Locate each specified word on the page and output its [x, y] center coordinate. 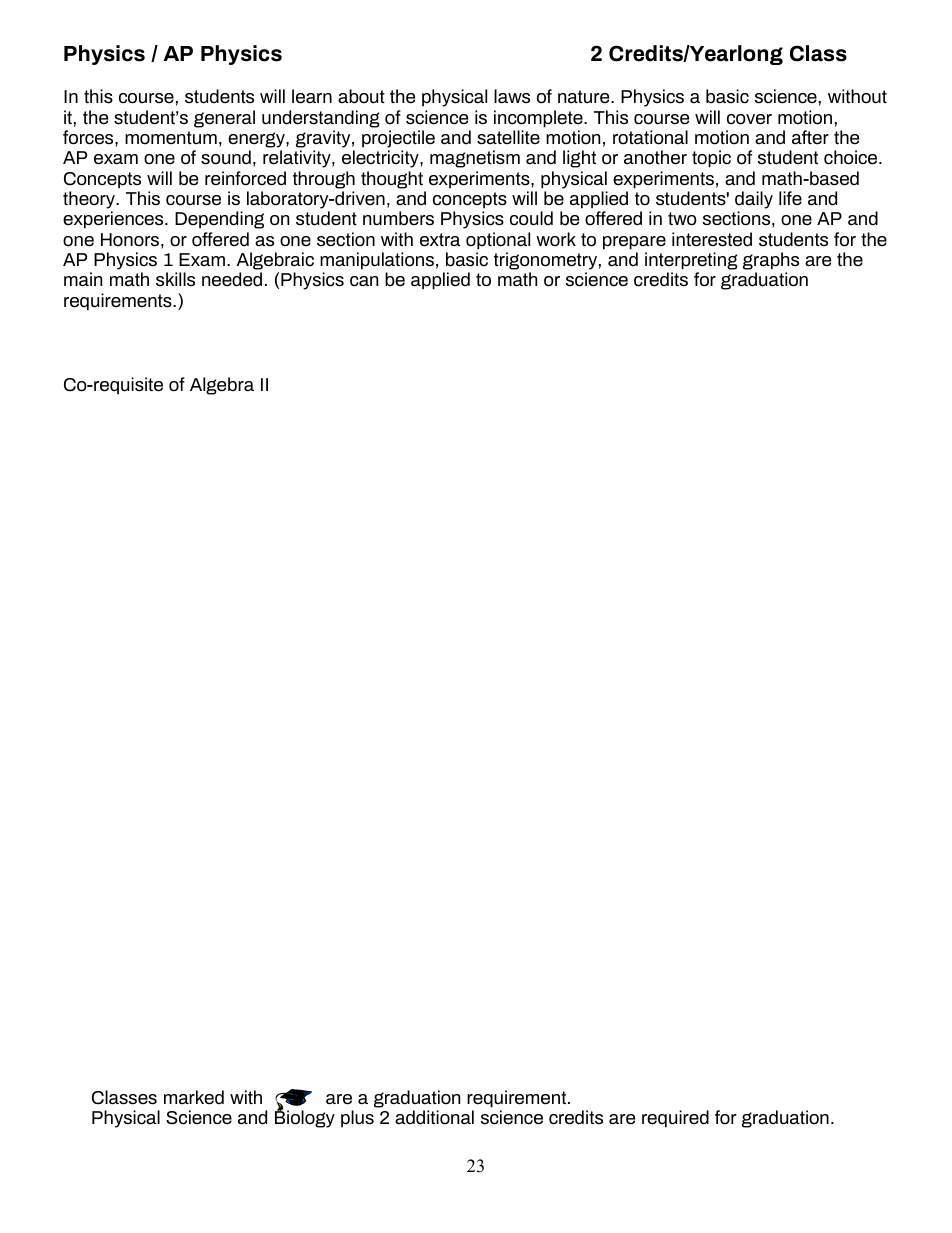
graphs [771, 261]
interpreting [691, 261]
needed [232, 279]
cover [749, 119]
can [364, 281]
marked [194, 1097]
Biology [305, 1118]
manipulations [377, 261]
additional [434, 1117]
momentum [171, 138]
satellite [508, 137]
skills [175, 279]
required [675, 1119]
